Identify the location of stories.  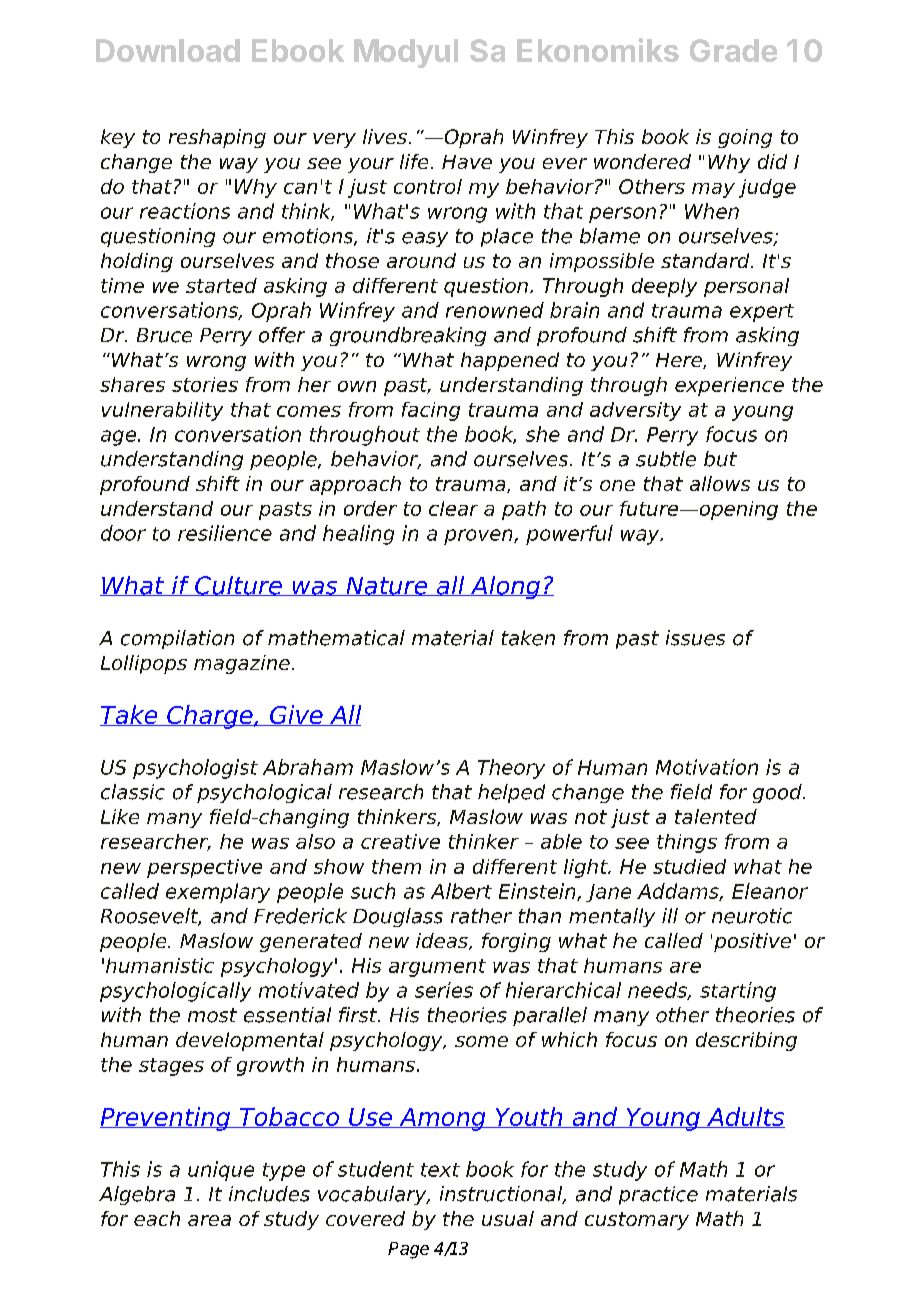
(205, 384).
